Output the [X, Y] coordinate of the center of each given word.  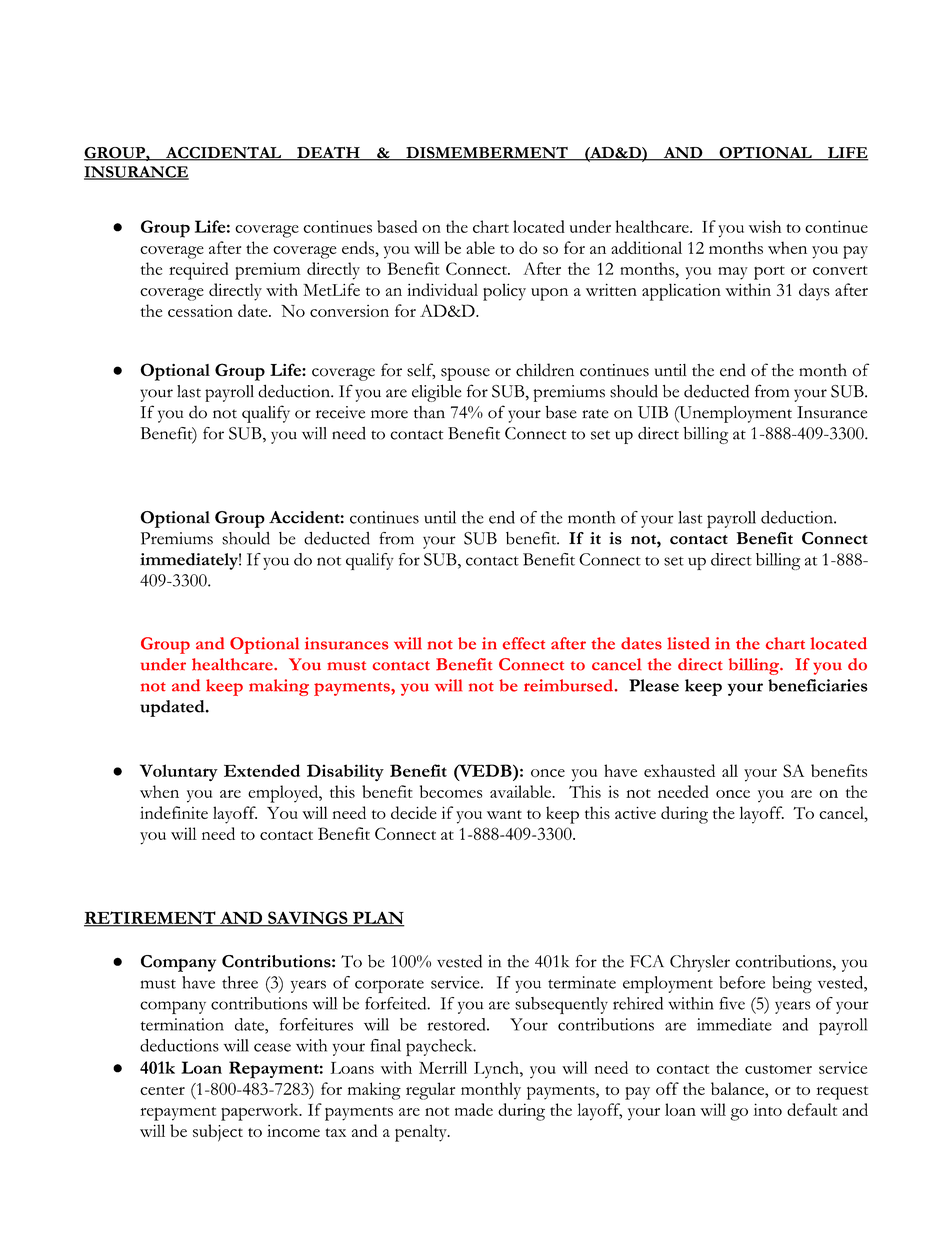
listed [688, 643]
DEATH [328, 154]
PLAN [378, 918]
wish [765, 226]
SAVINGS [308, 918]
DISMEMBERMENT [487, 154]
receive [340, 412]
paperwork [261, 1112]
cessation [200, 310]
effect [524, 643]
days [814, 292]
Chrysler [700, 963]
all [730, 770]
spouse [465, 374]
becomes [451, 791]
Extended [262, 770]
